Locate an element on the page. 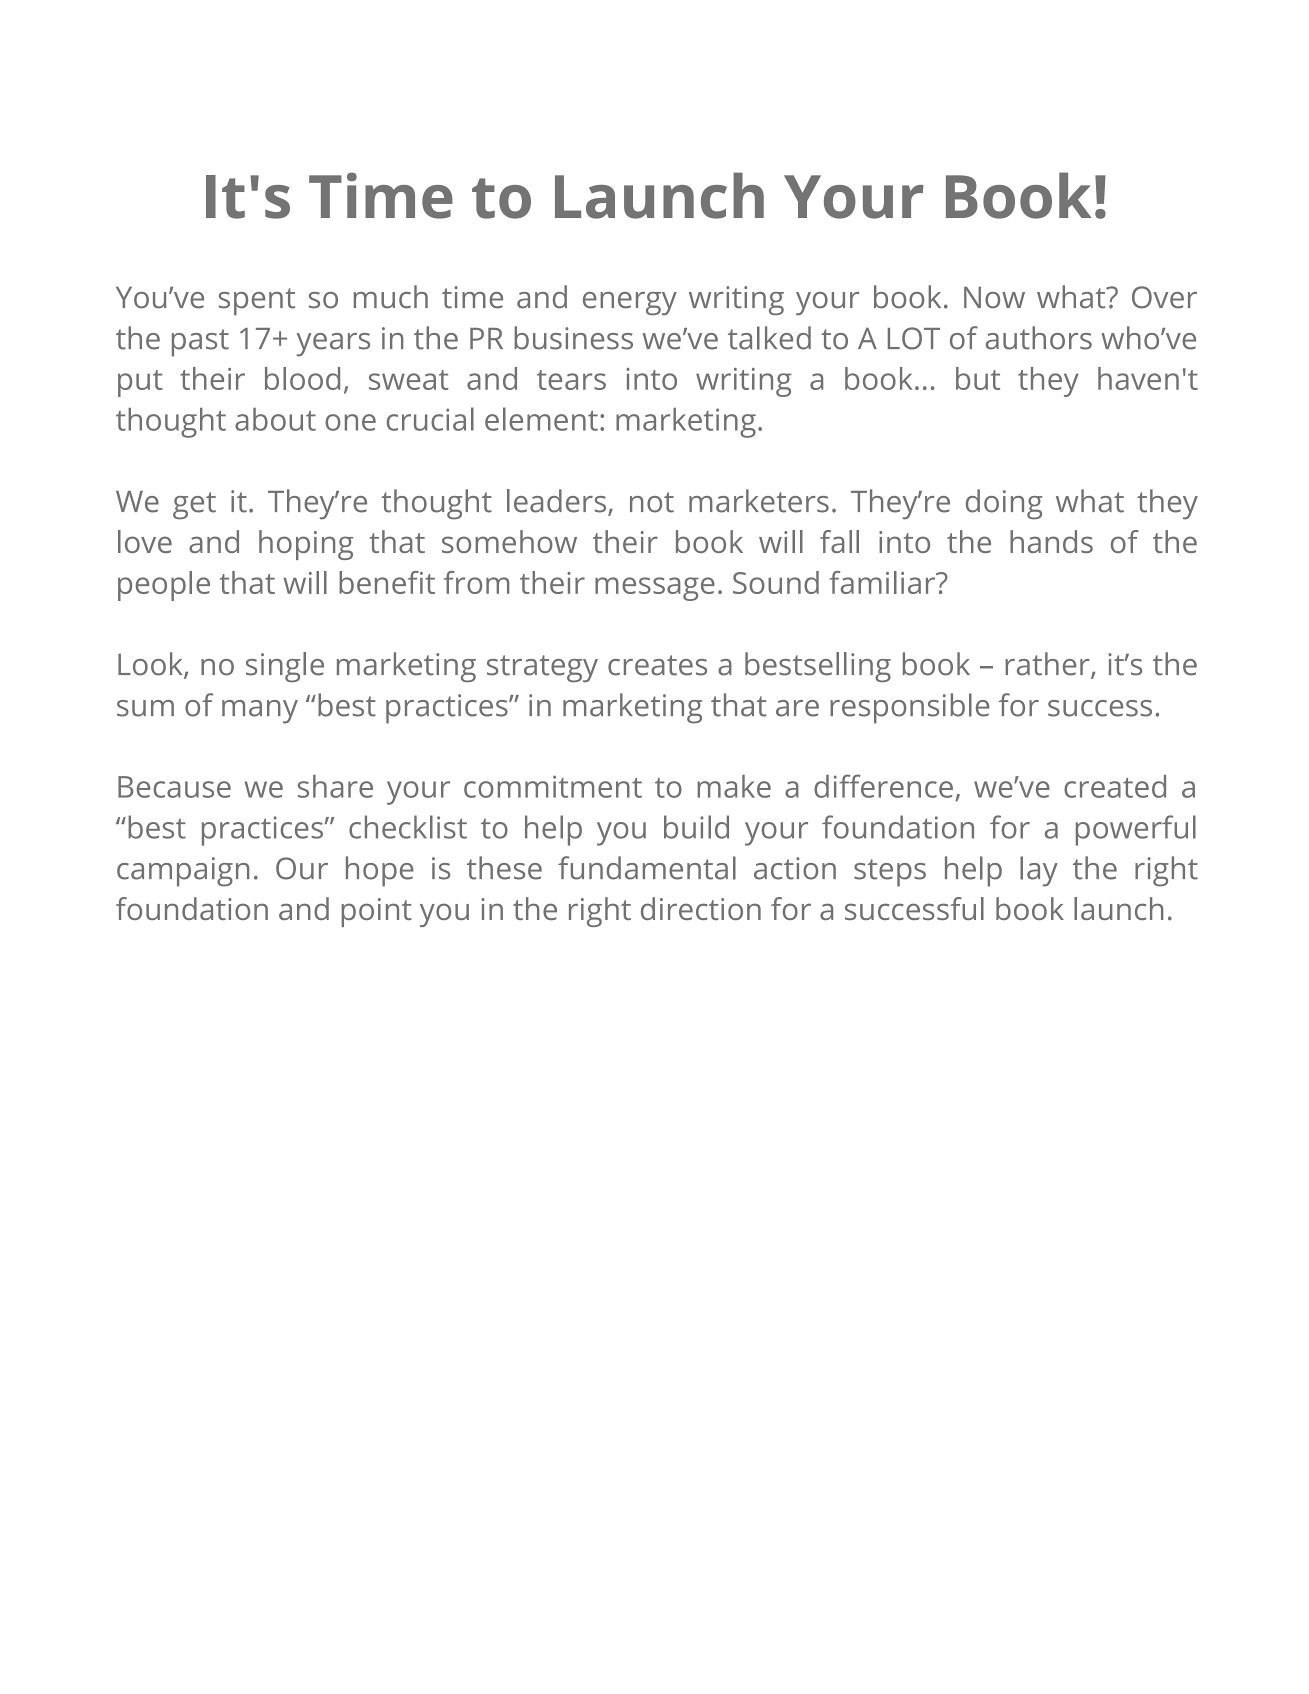 This page has height=1694, width=1309. campaign is located at coordinates (183, 872).
